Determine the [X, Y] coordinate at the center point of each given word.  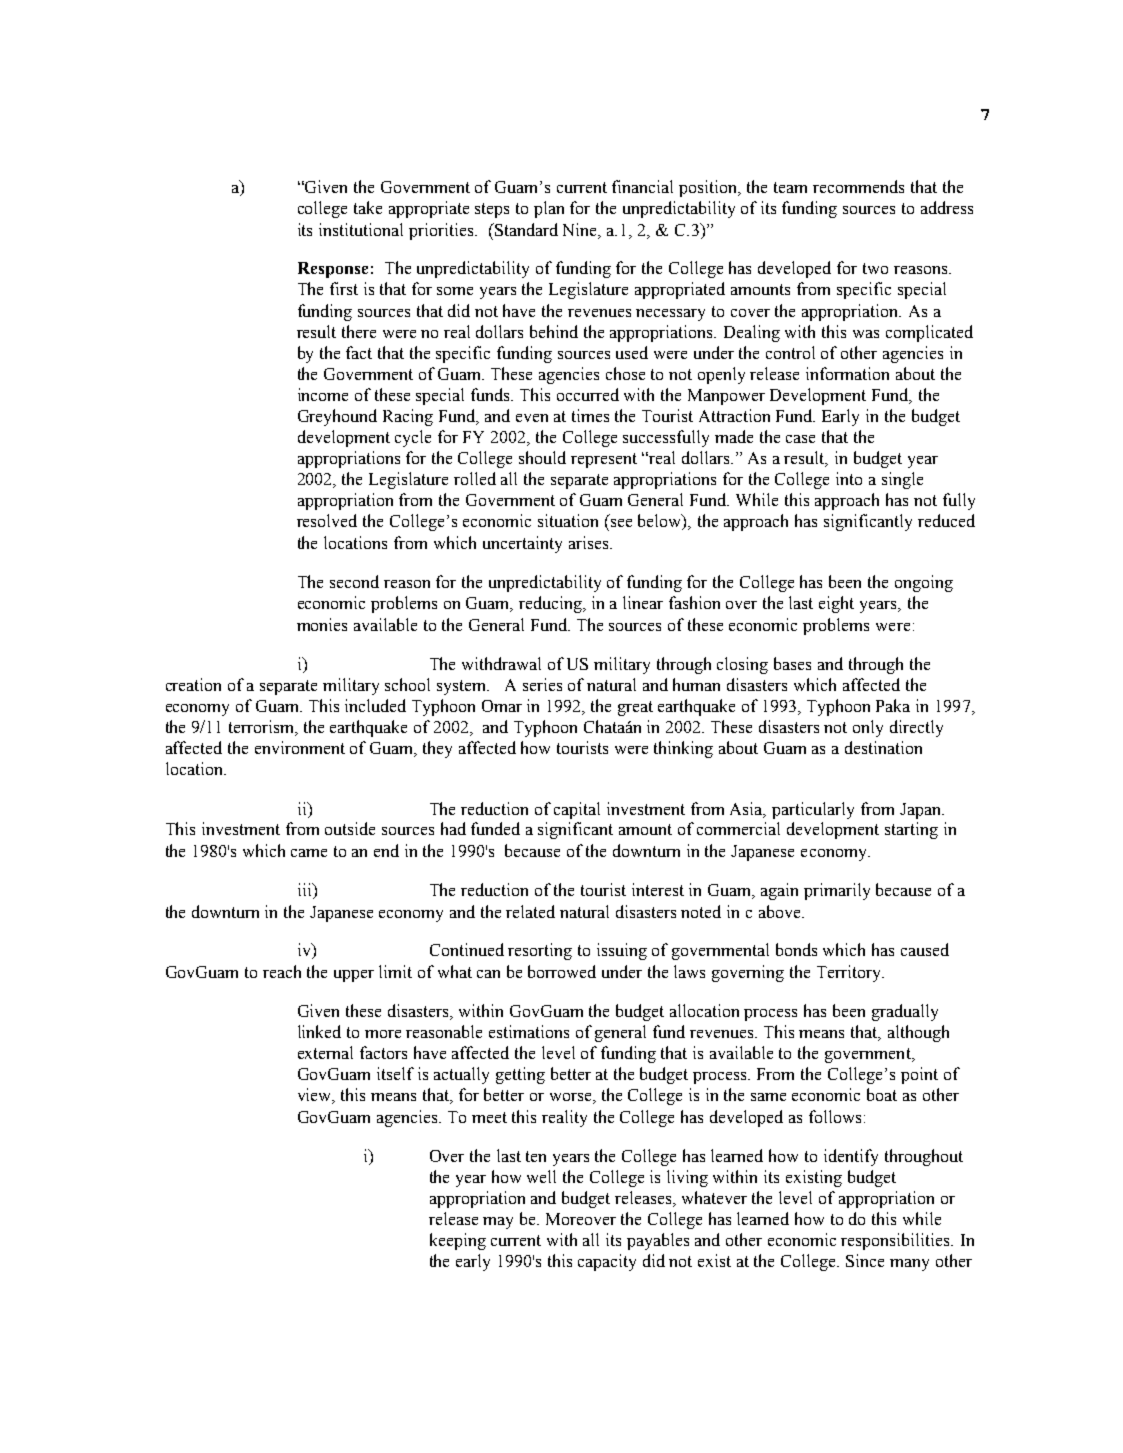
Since [865, 1260]
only [868, 728]
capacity [607, 1262]
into [849, 478]
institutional [361, 229]
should [542, 457]
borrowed [562, 971]
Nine [581, 230]
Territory [850, 973]
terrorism [263, 727]
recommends [858, 186]
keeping [458, 1241]
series [542, 684]
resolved [327, 520]
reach [282, 971]
